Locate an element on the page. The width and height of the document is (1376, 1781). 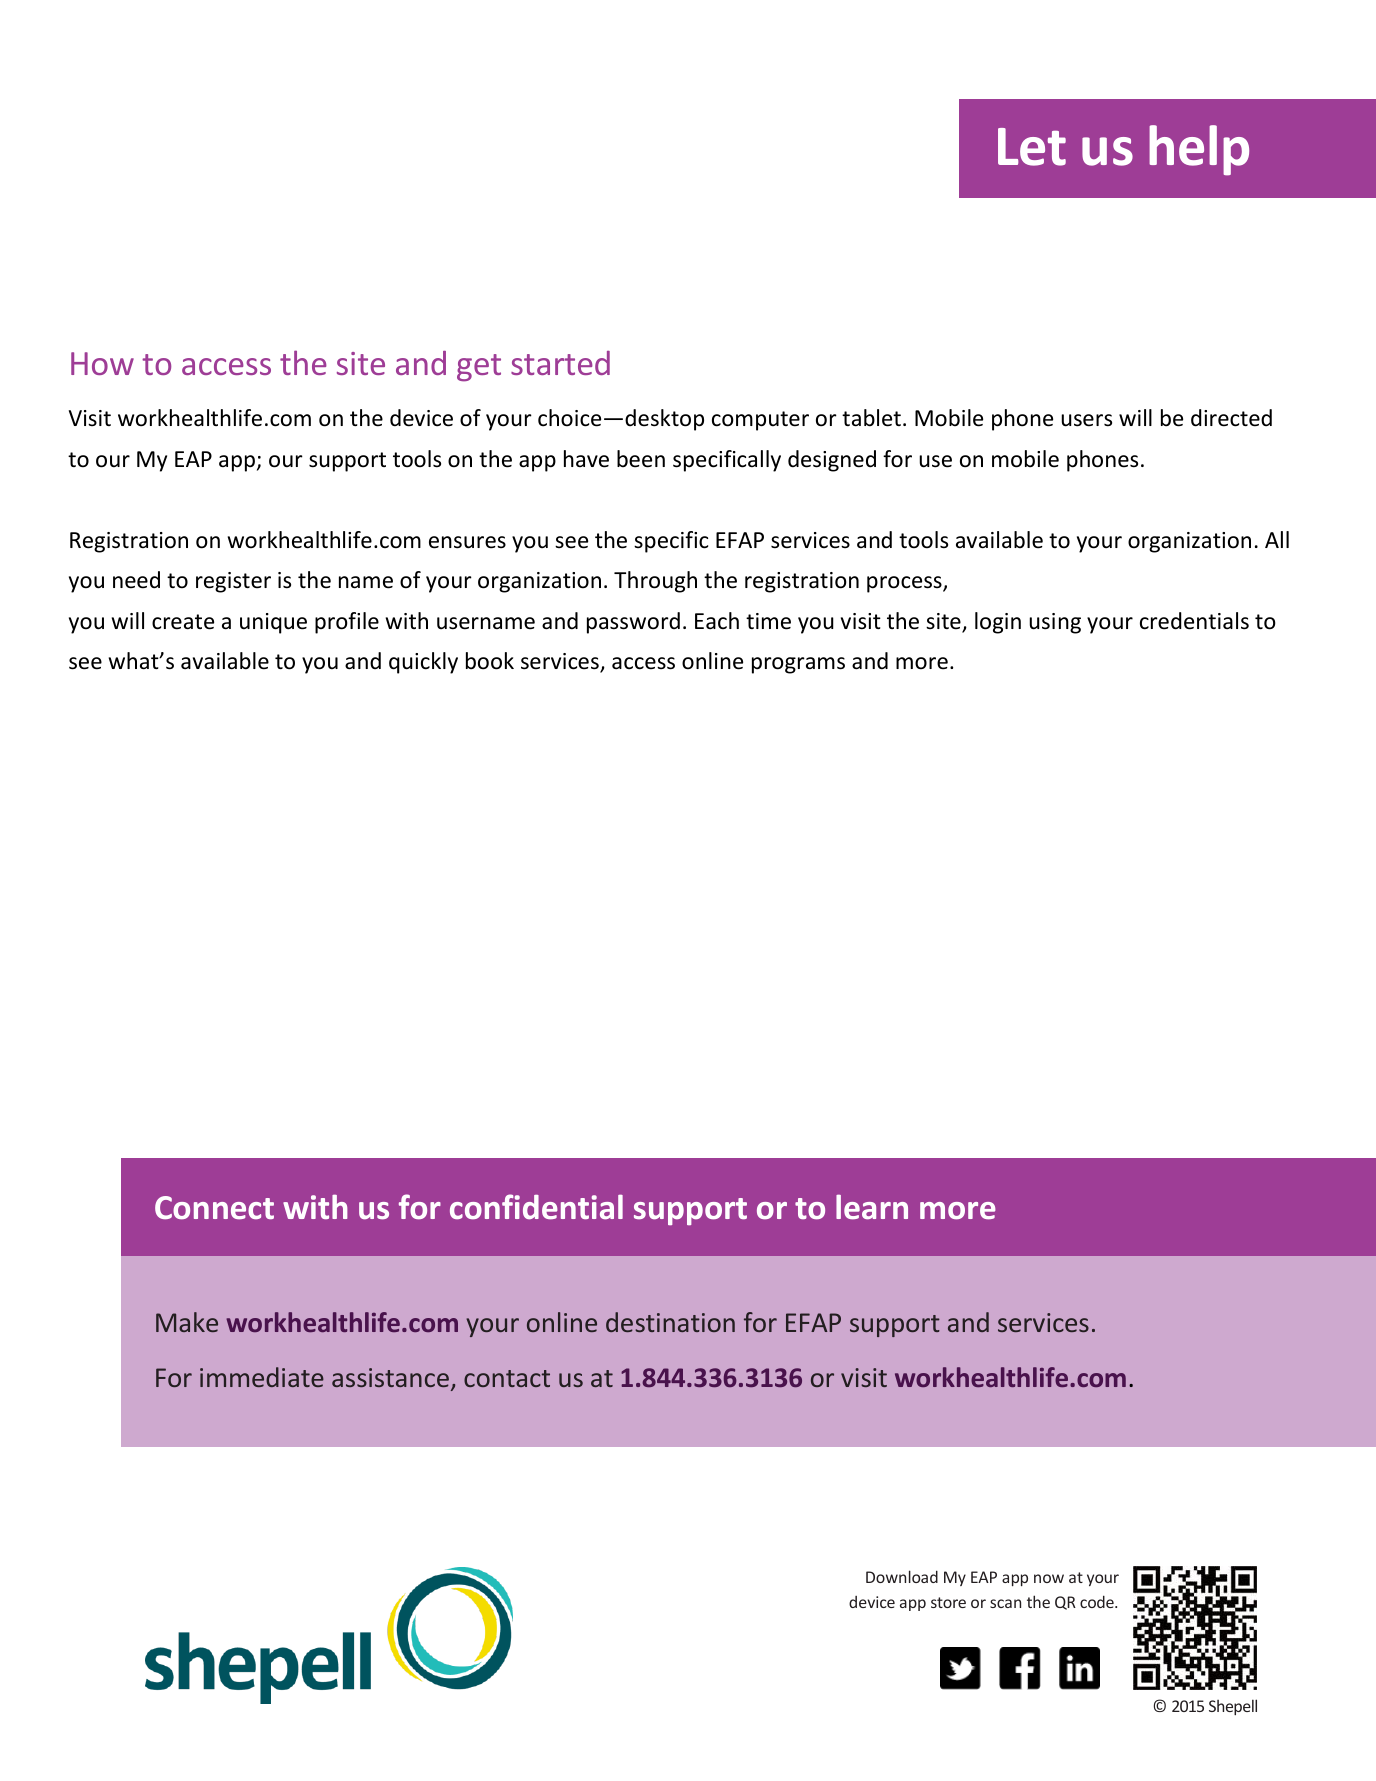
immediate is located at coordinates (262, 1377).
